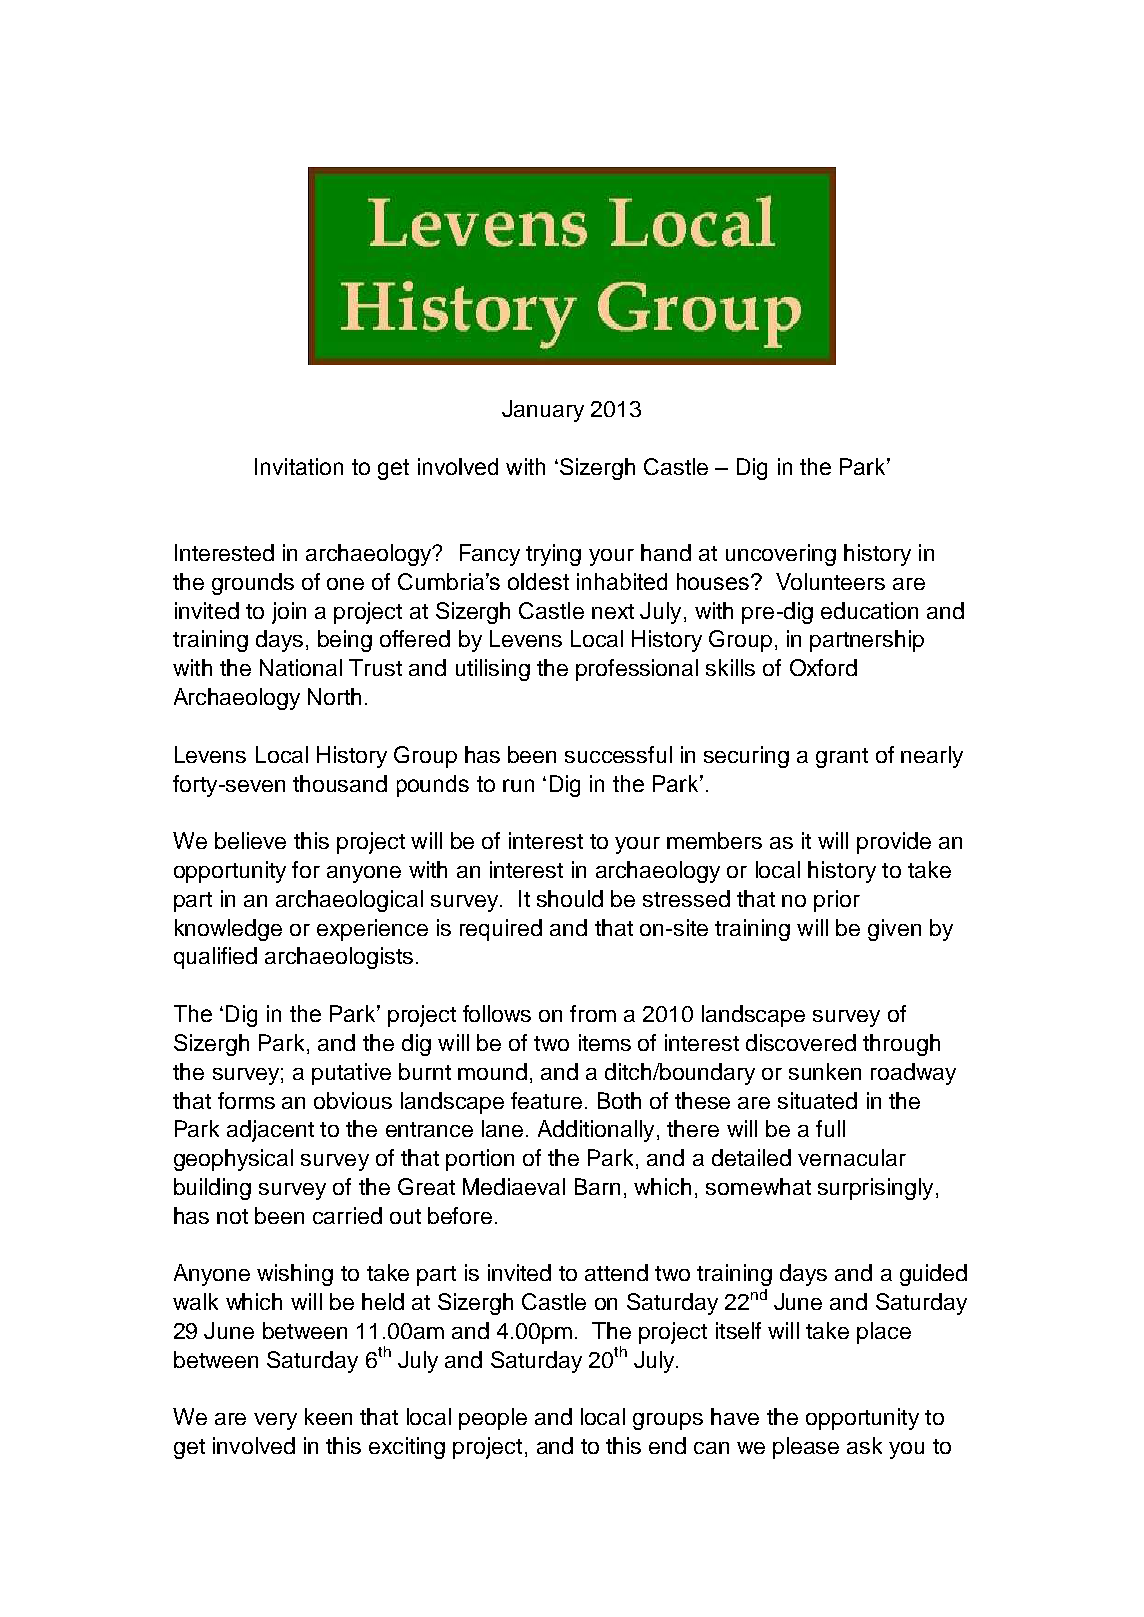  Describe the element at coordinates (299, 466) in the screenshot. I see `Invitation` at that location.
